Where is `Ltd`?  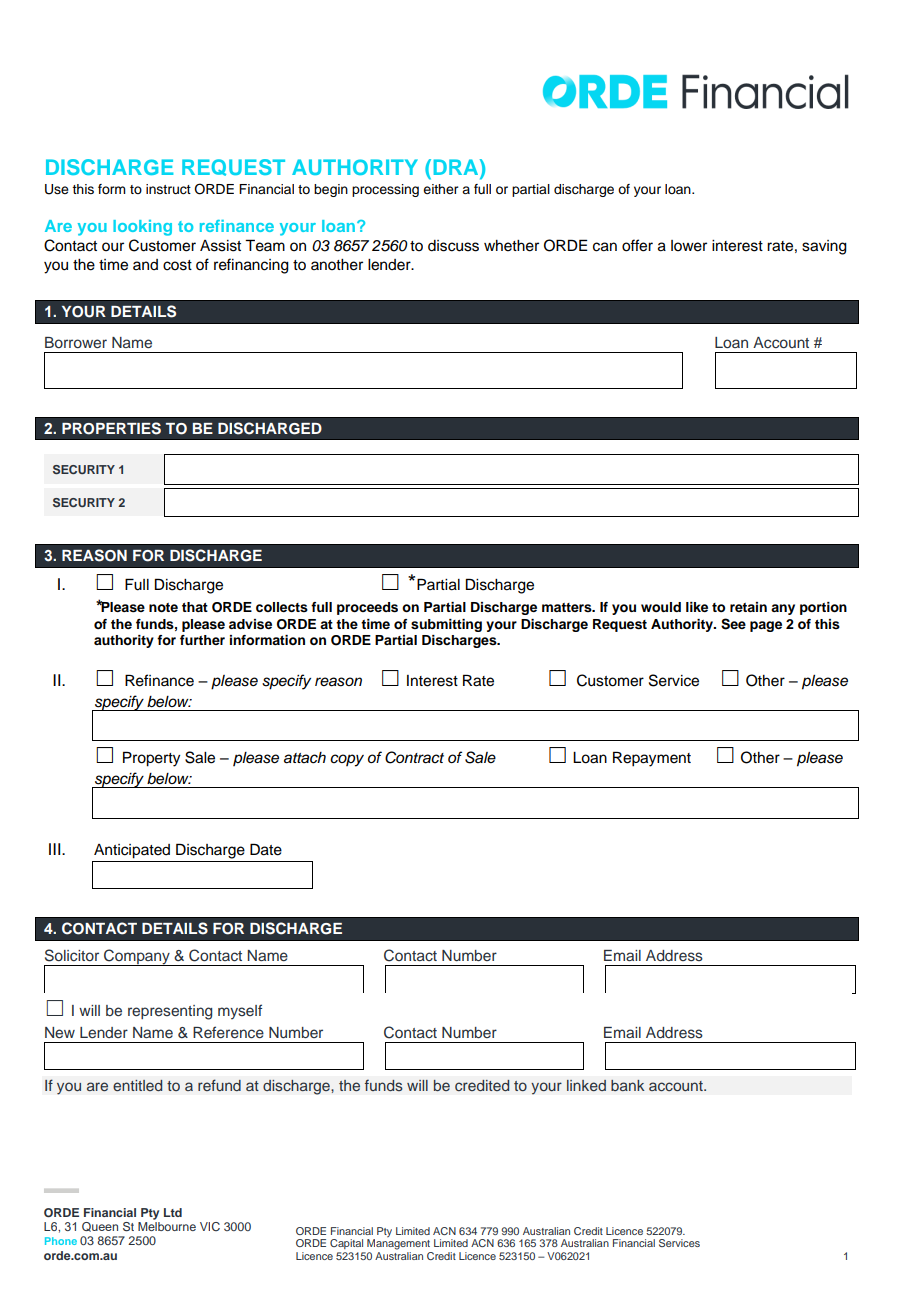 Ltd is located at coordinates (173, 1212).
